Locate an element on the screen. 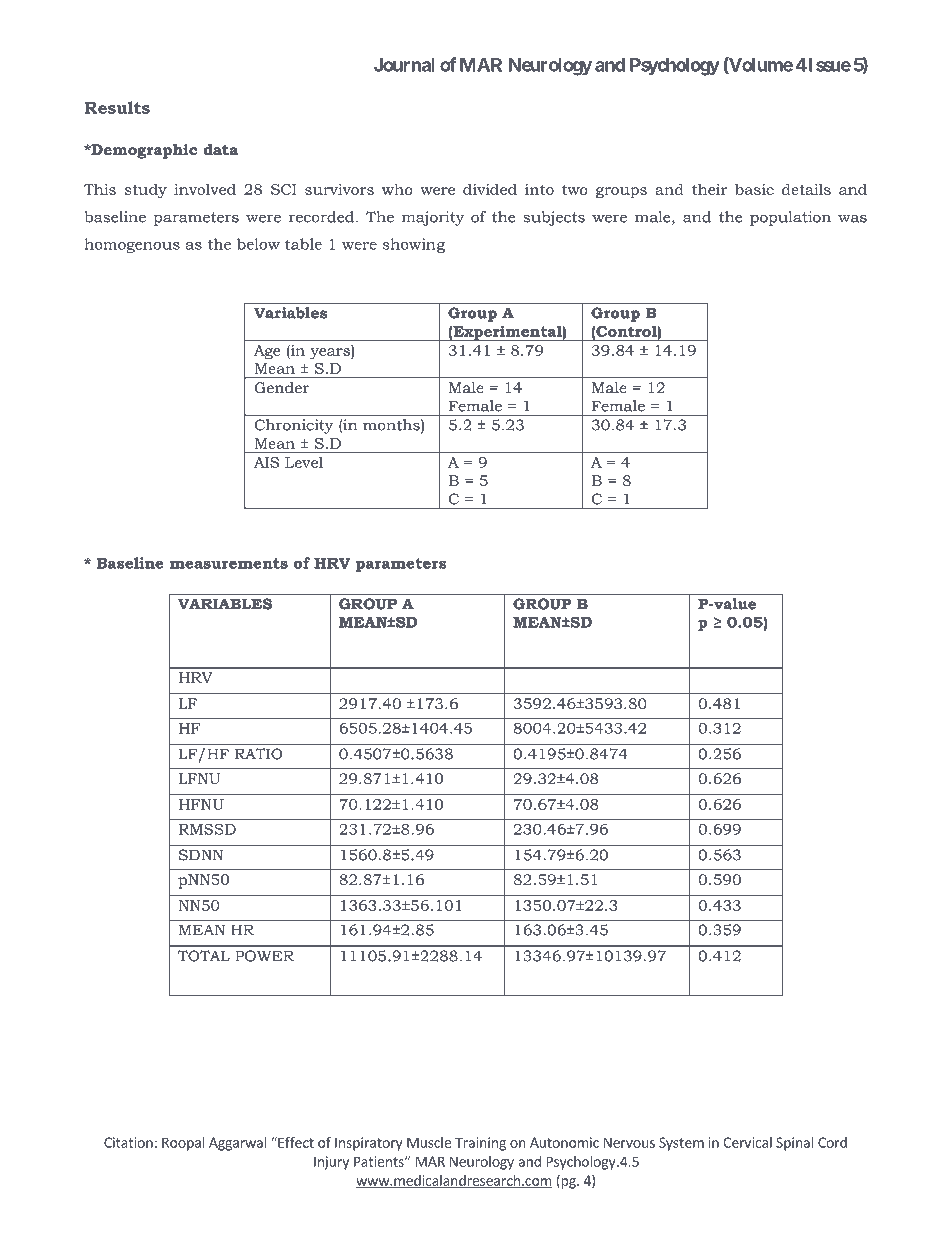 This screenshot has width=952, height=1233. Journal is located at coordinates (404, 65).
